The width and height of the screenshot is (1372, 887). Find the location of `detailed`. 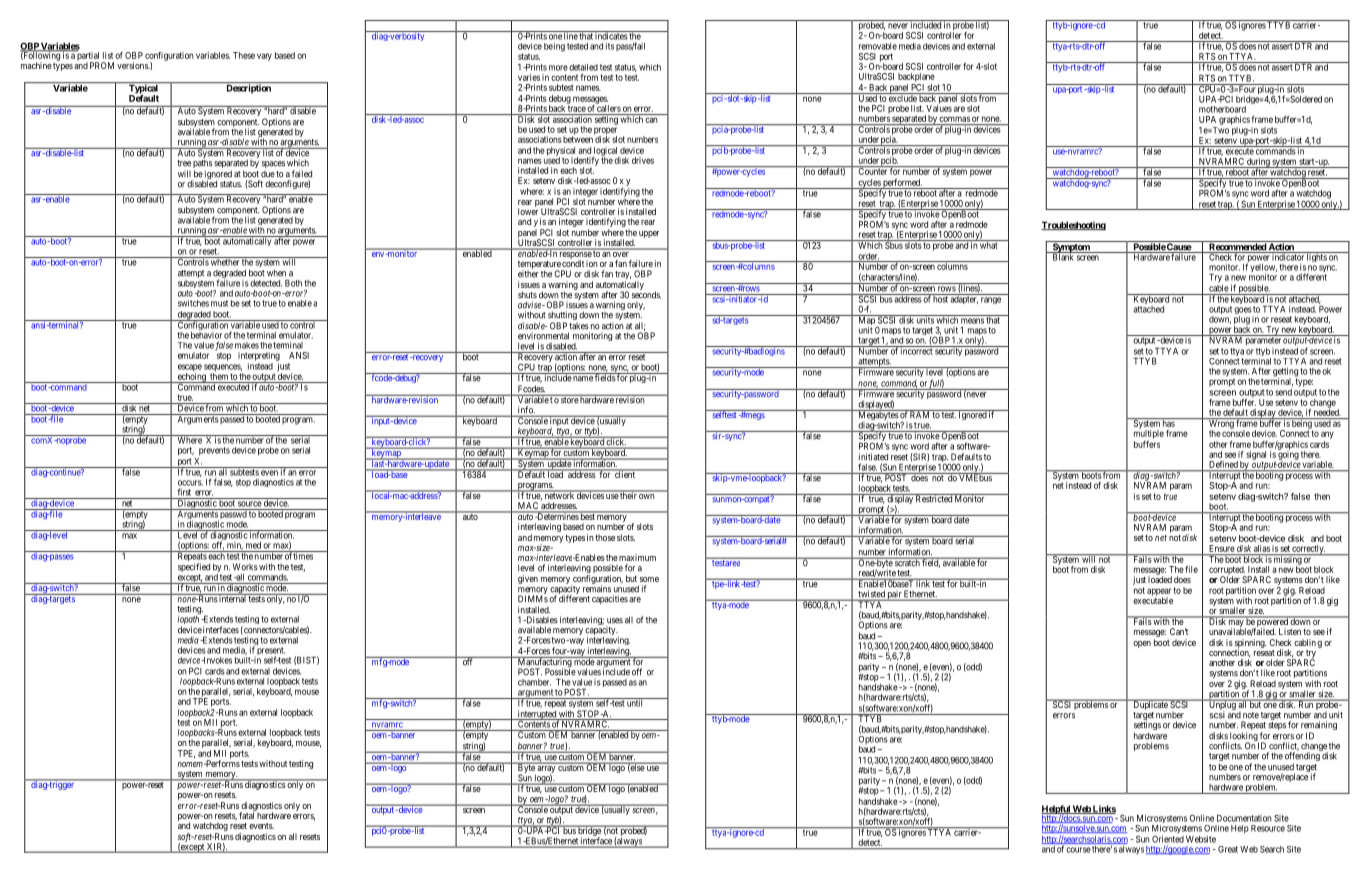

detailed is located at coordinates (583, 67).
